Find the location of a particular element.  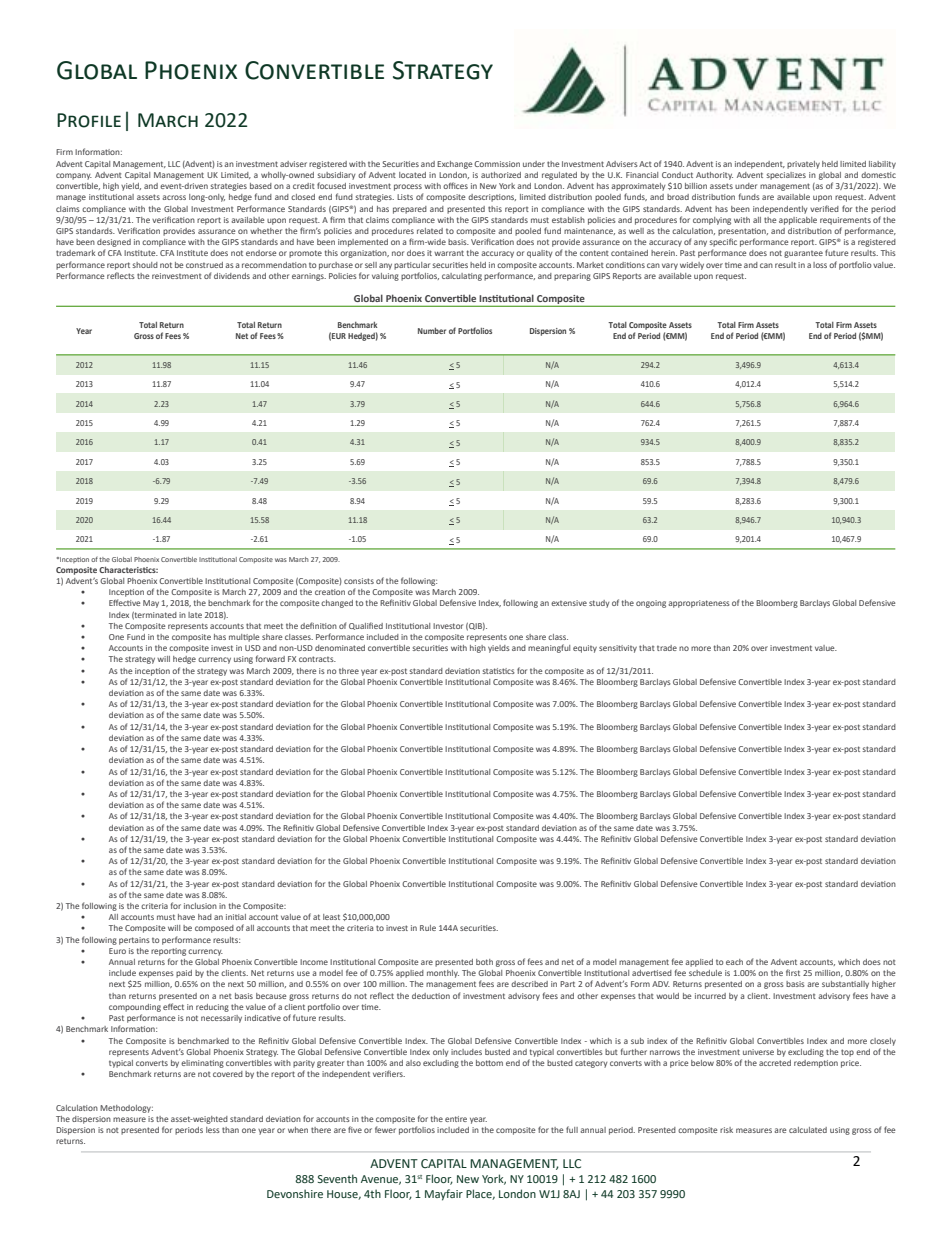

each is located at coordinates (734, 962).
